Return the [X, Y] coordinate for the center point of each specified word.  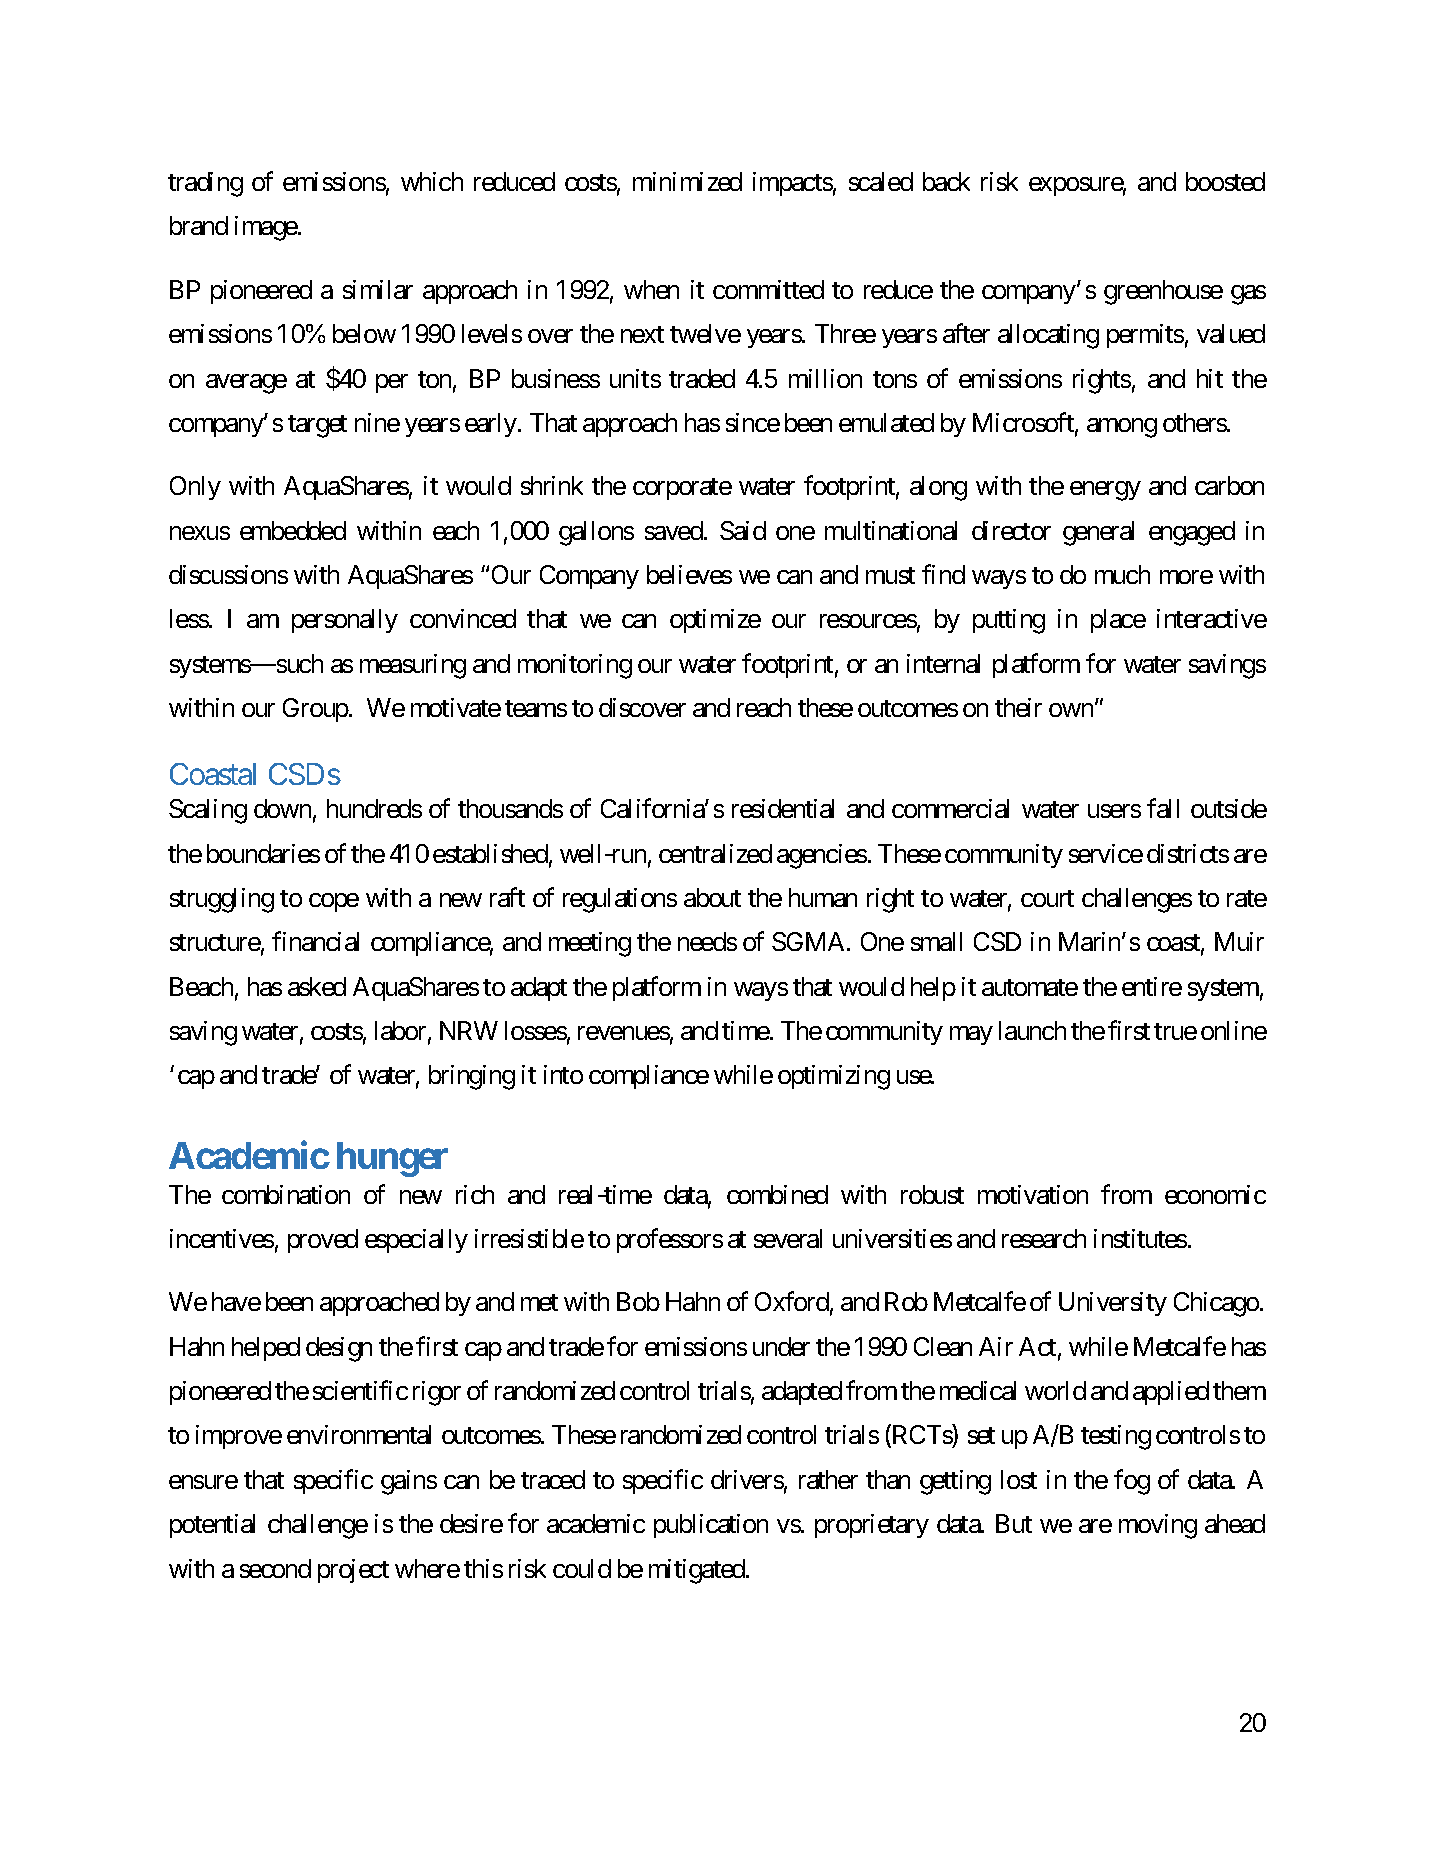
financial [315, 941]
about [712, 897]
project [353, 1571]
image [266, 228]
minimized [687, 181]
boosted [1225, 181]
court [1047, 898]
